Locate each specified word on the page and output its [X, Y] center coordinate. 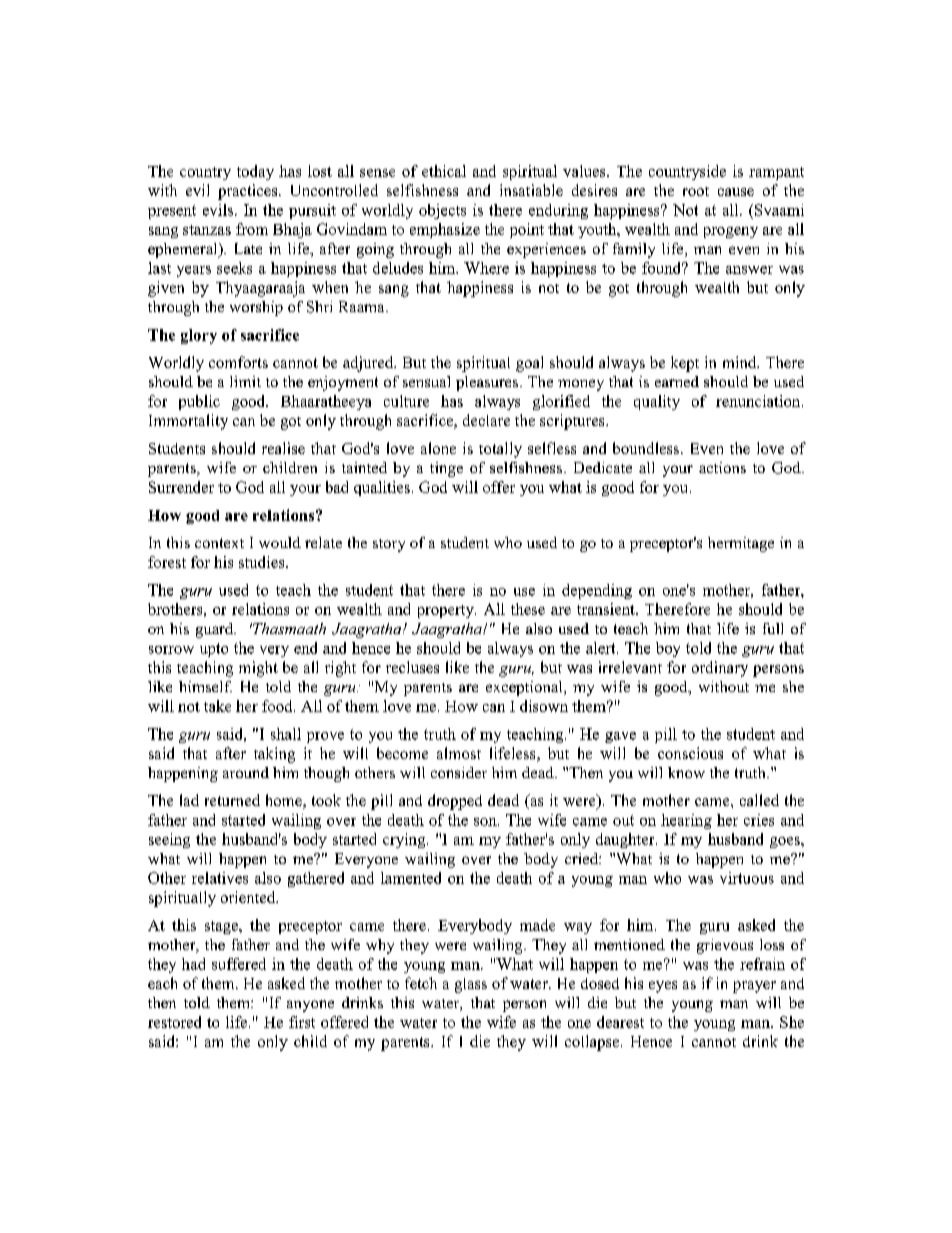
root [696, 191]
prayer [754, 987]
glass [471, 985]
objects [442, 211]
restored [174, 1022]
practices [249, 192]
